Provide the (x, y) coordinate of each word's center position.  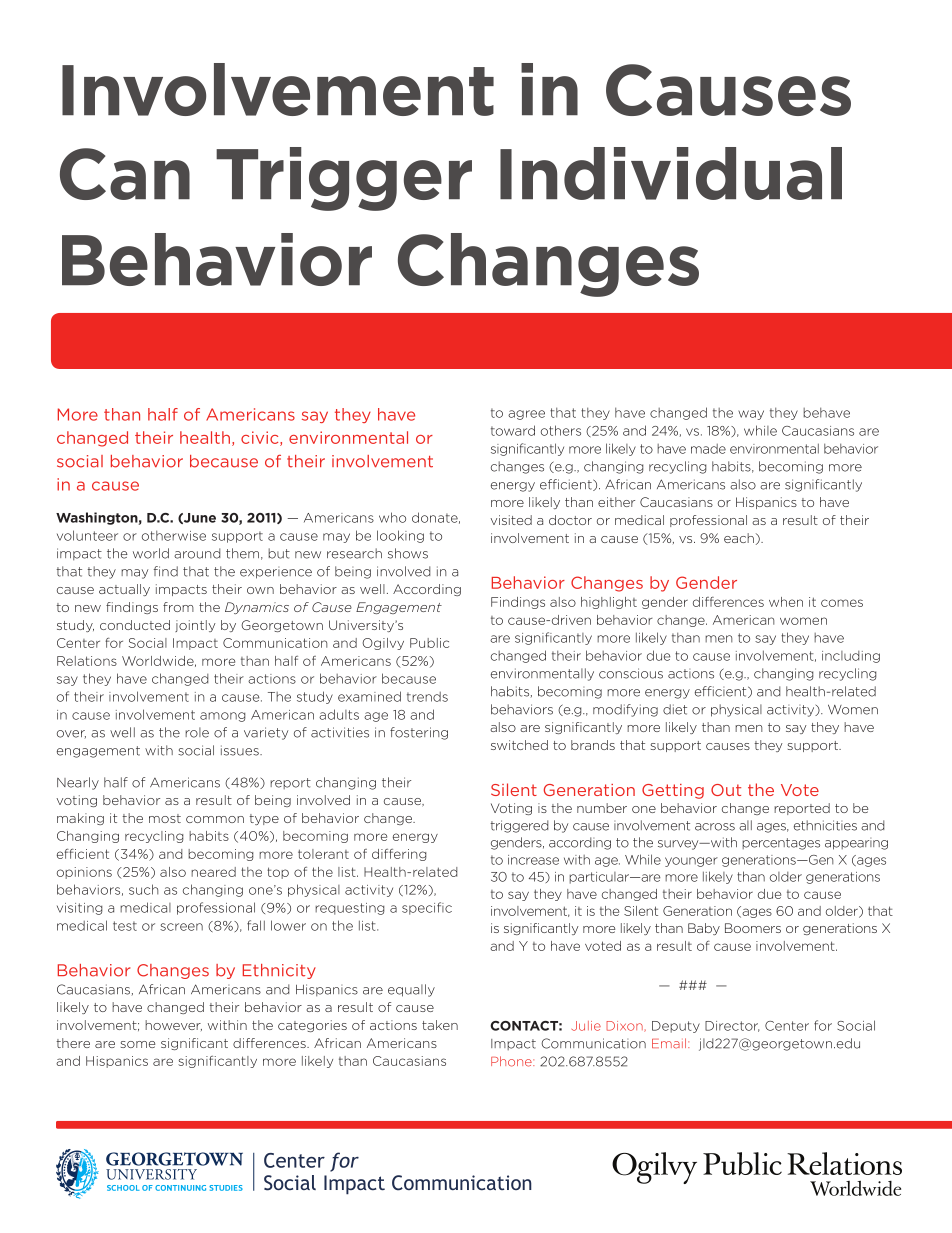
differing (399, 855)
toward (513, 430)
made (708, 449)
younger (691, 862)
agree (526, 415)
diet (675, 709)
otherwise (174, 536)
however (173, 1025)
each (739, 538)
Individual (671, 173)
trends (427, 697)
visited (511, 520)
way (751, 415)
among (223, 717)
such (143, 889)
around (197, 553)
